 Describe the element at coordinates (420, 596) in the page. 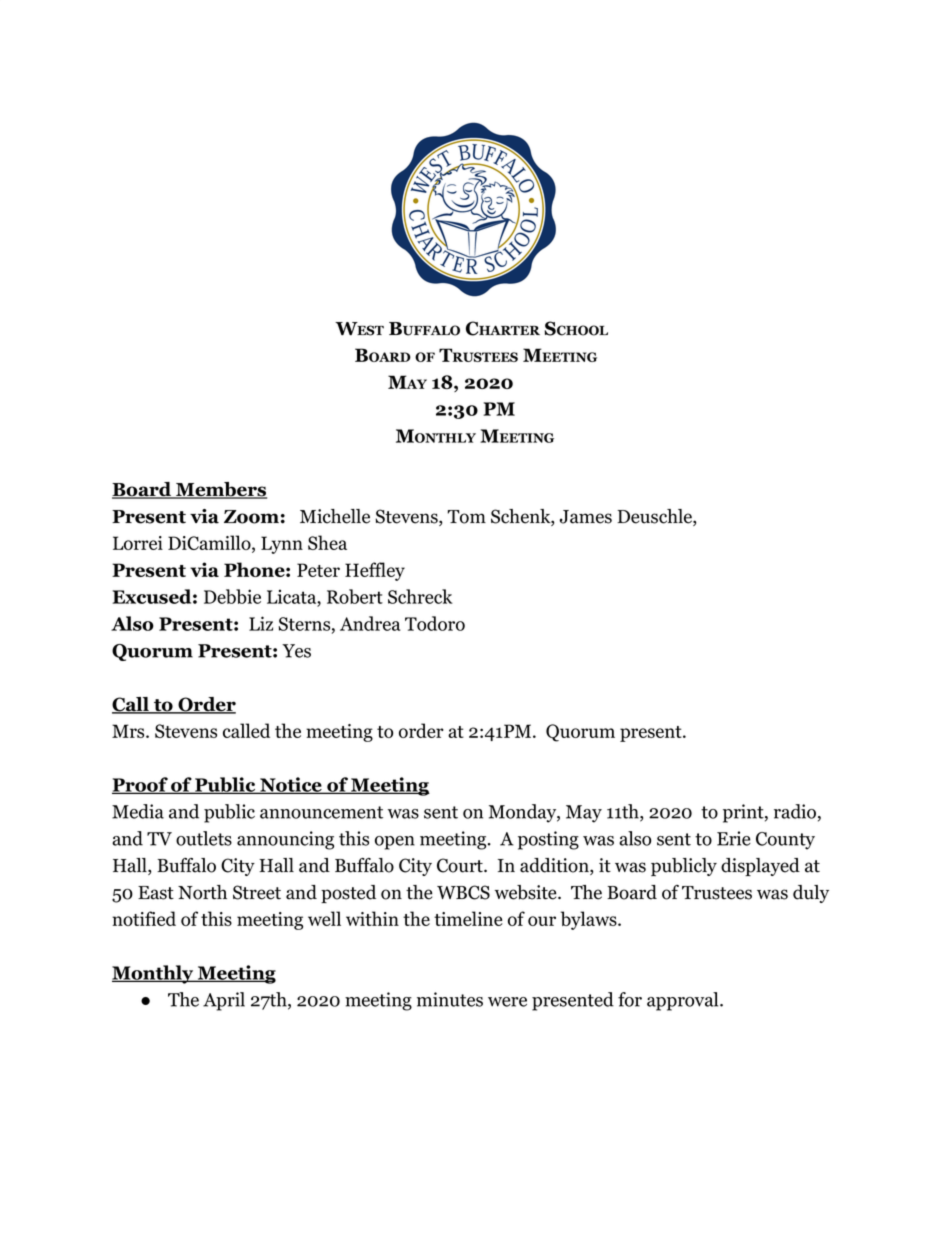

I see `Schreck` at that location.
